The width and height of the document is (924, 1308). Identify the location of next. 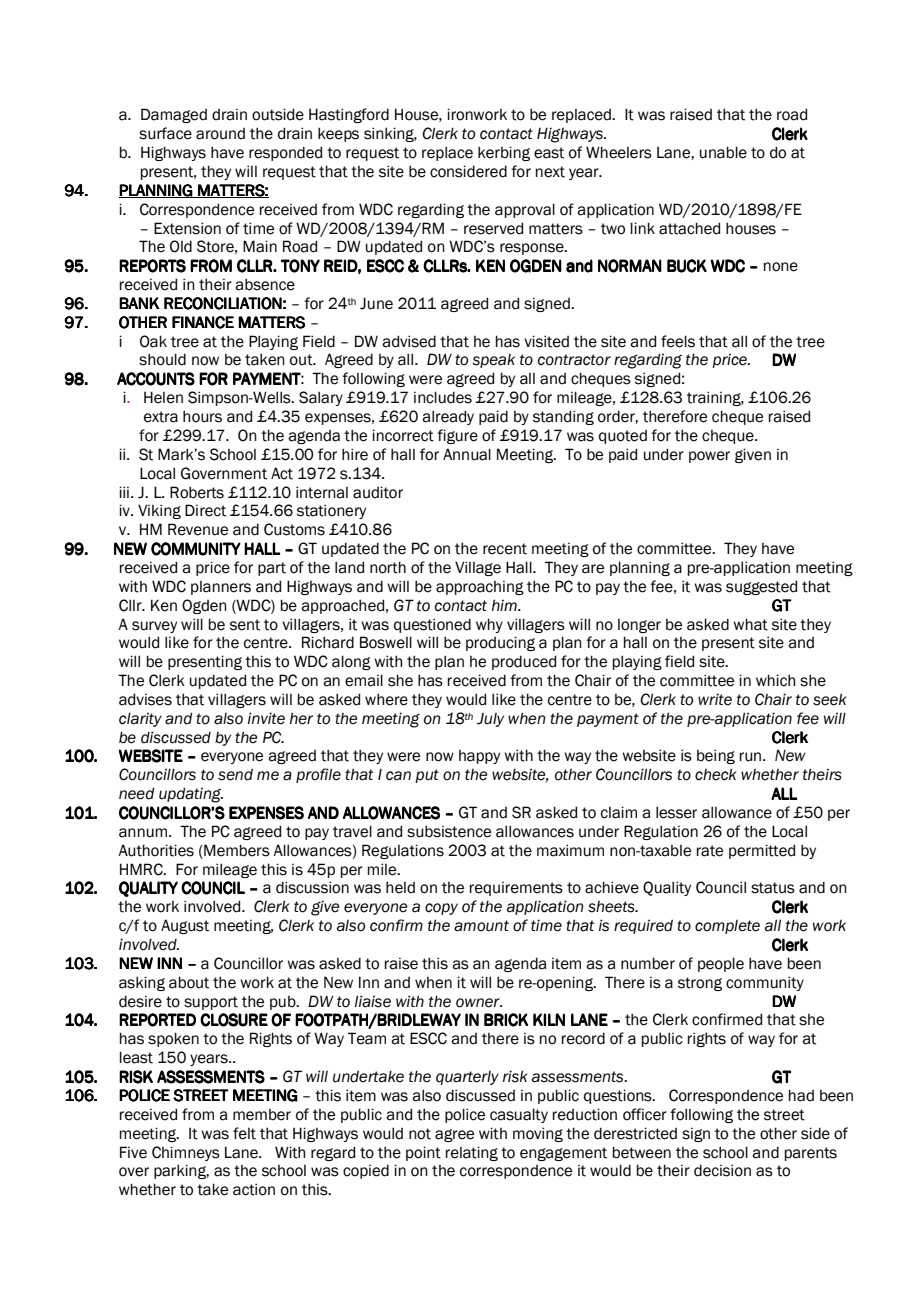
(550, 172).
